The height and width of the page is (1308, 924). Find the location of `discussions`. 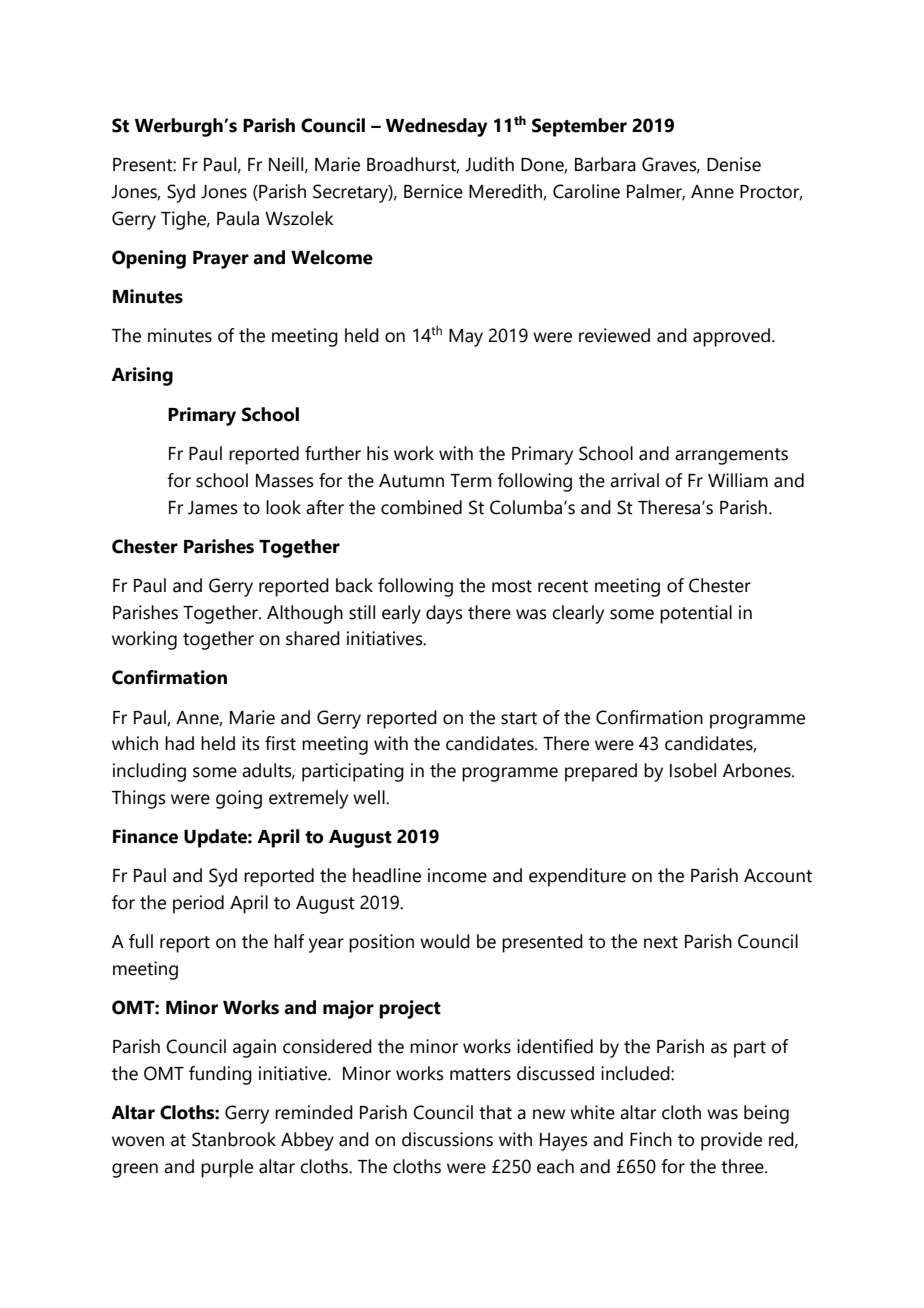

discussions is located at coordinates (447, 1139).
